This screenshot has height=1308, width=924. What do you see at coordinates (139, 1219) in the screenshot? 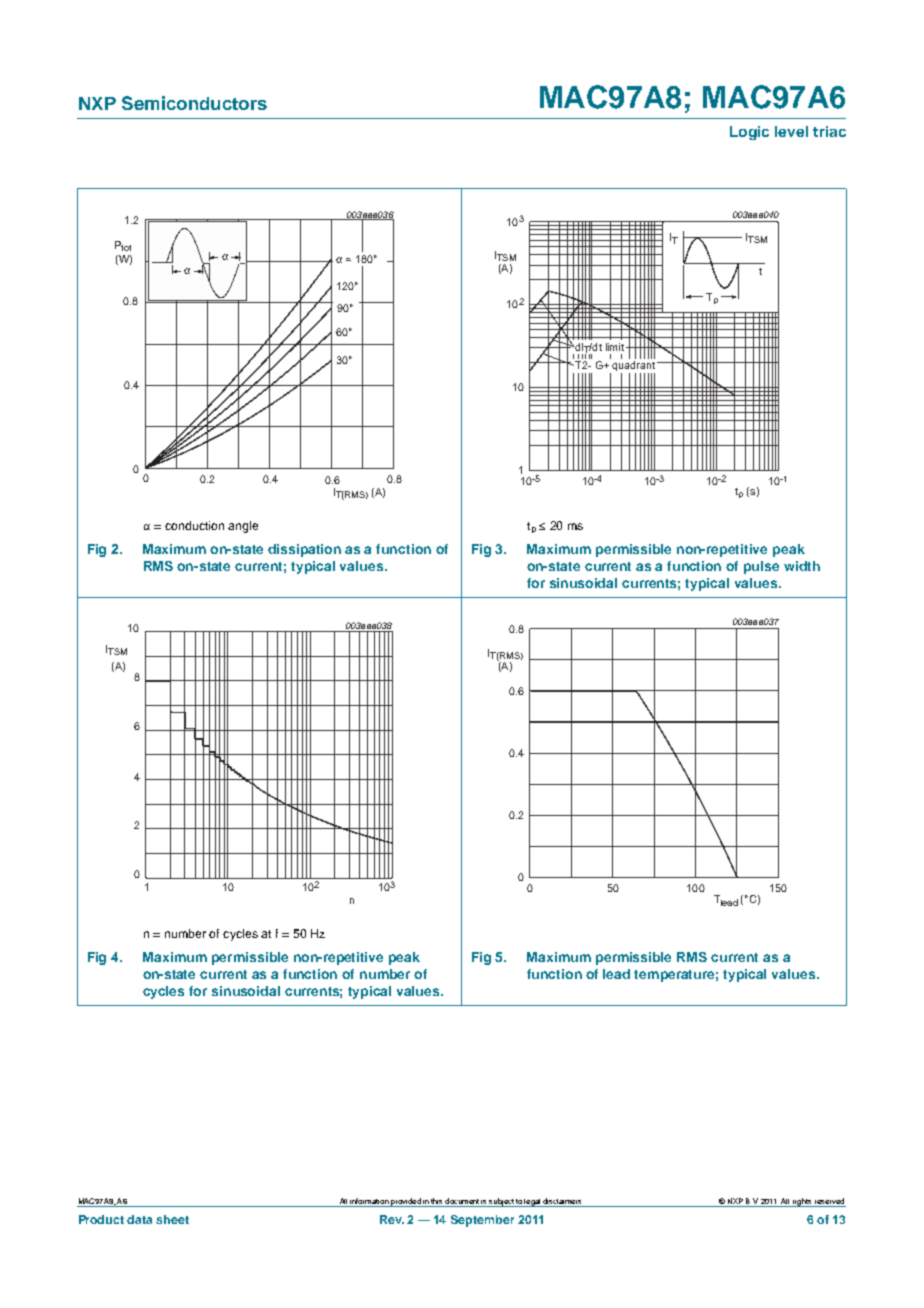
I see `data` at bounding box center [139, 1219].
